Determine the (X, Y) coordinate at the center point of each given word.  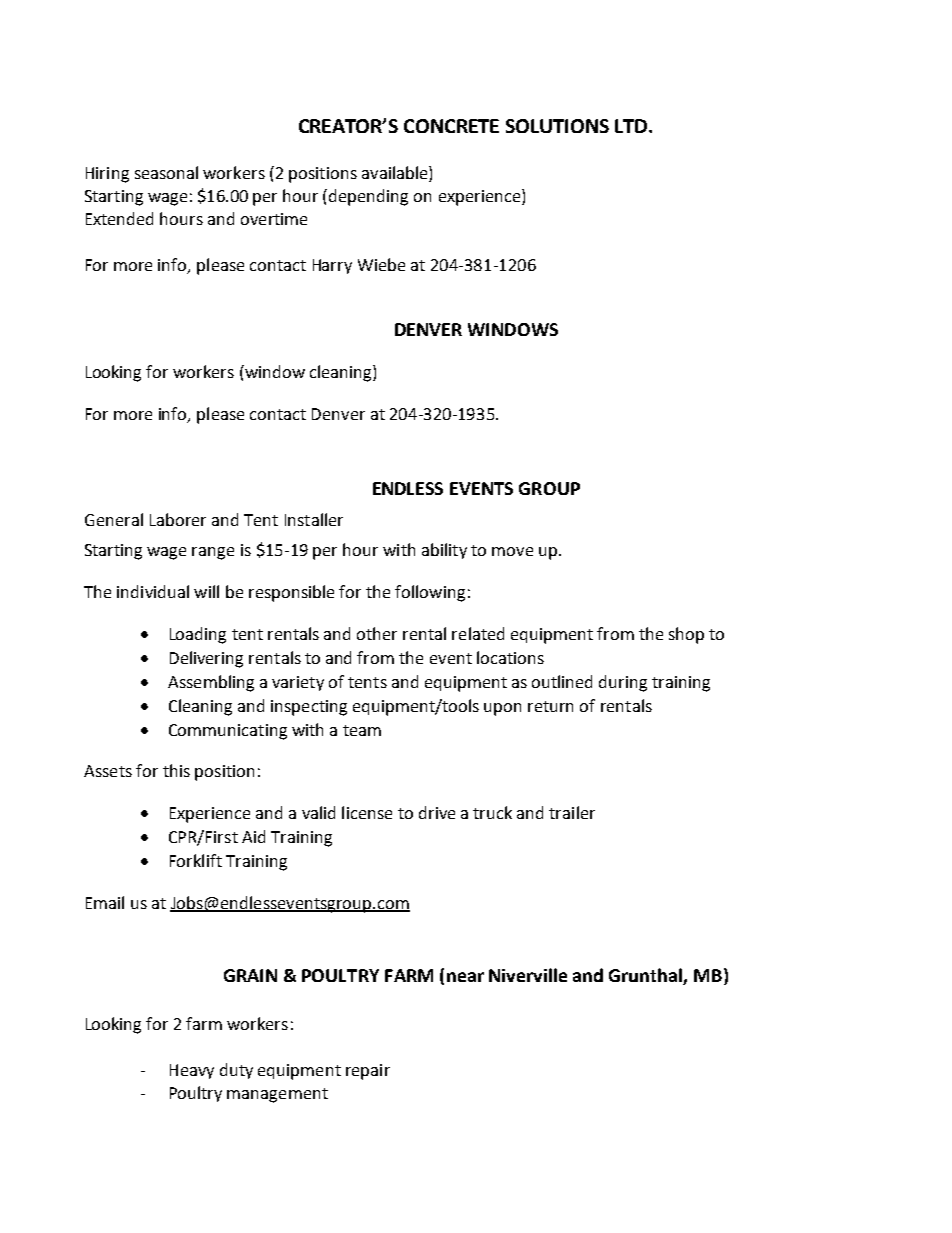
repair (368, 1072)
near (465, 977)
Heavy (192, 1071)
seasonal (166, 172)
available (396, 174)
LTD (632, 126)
